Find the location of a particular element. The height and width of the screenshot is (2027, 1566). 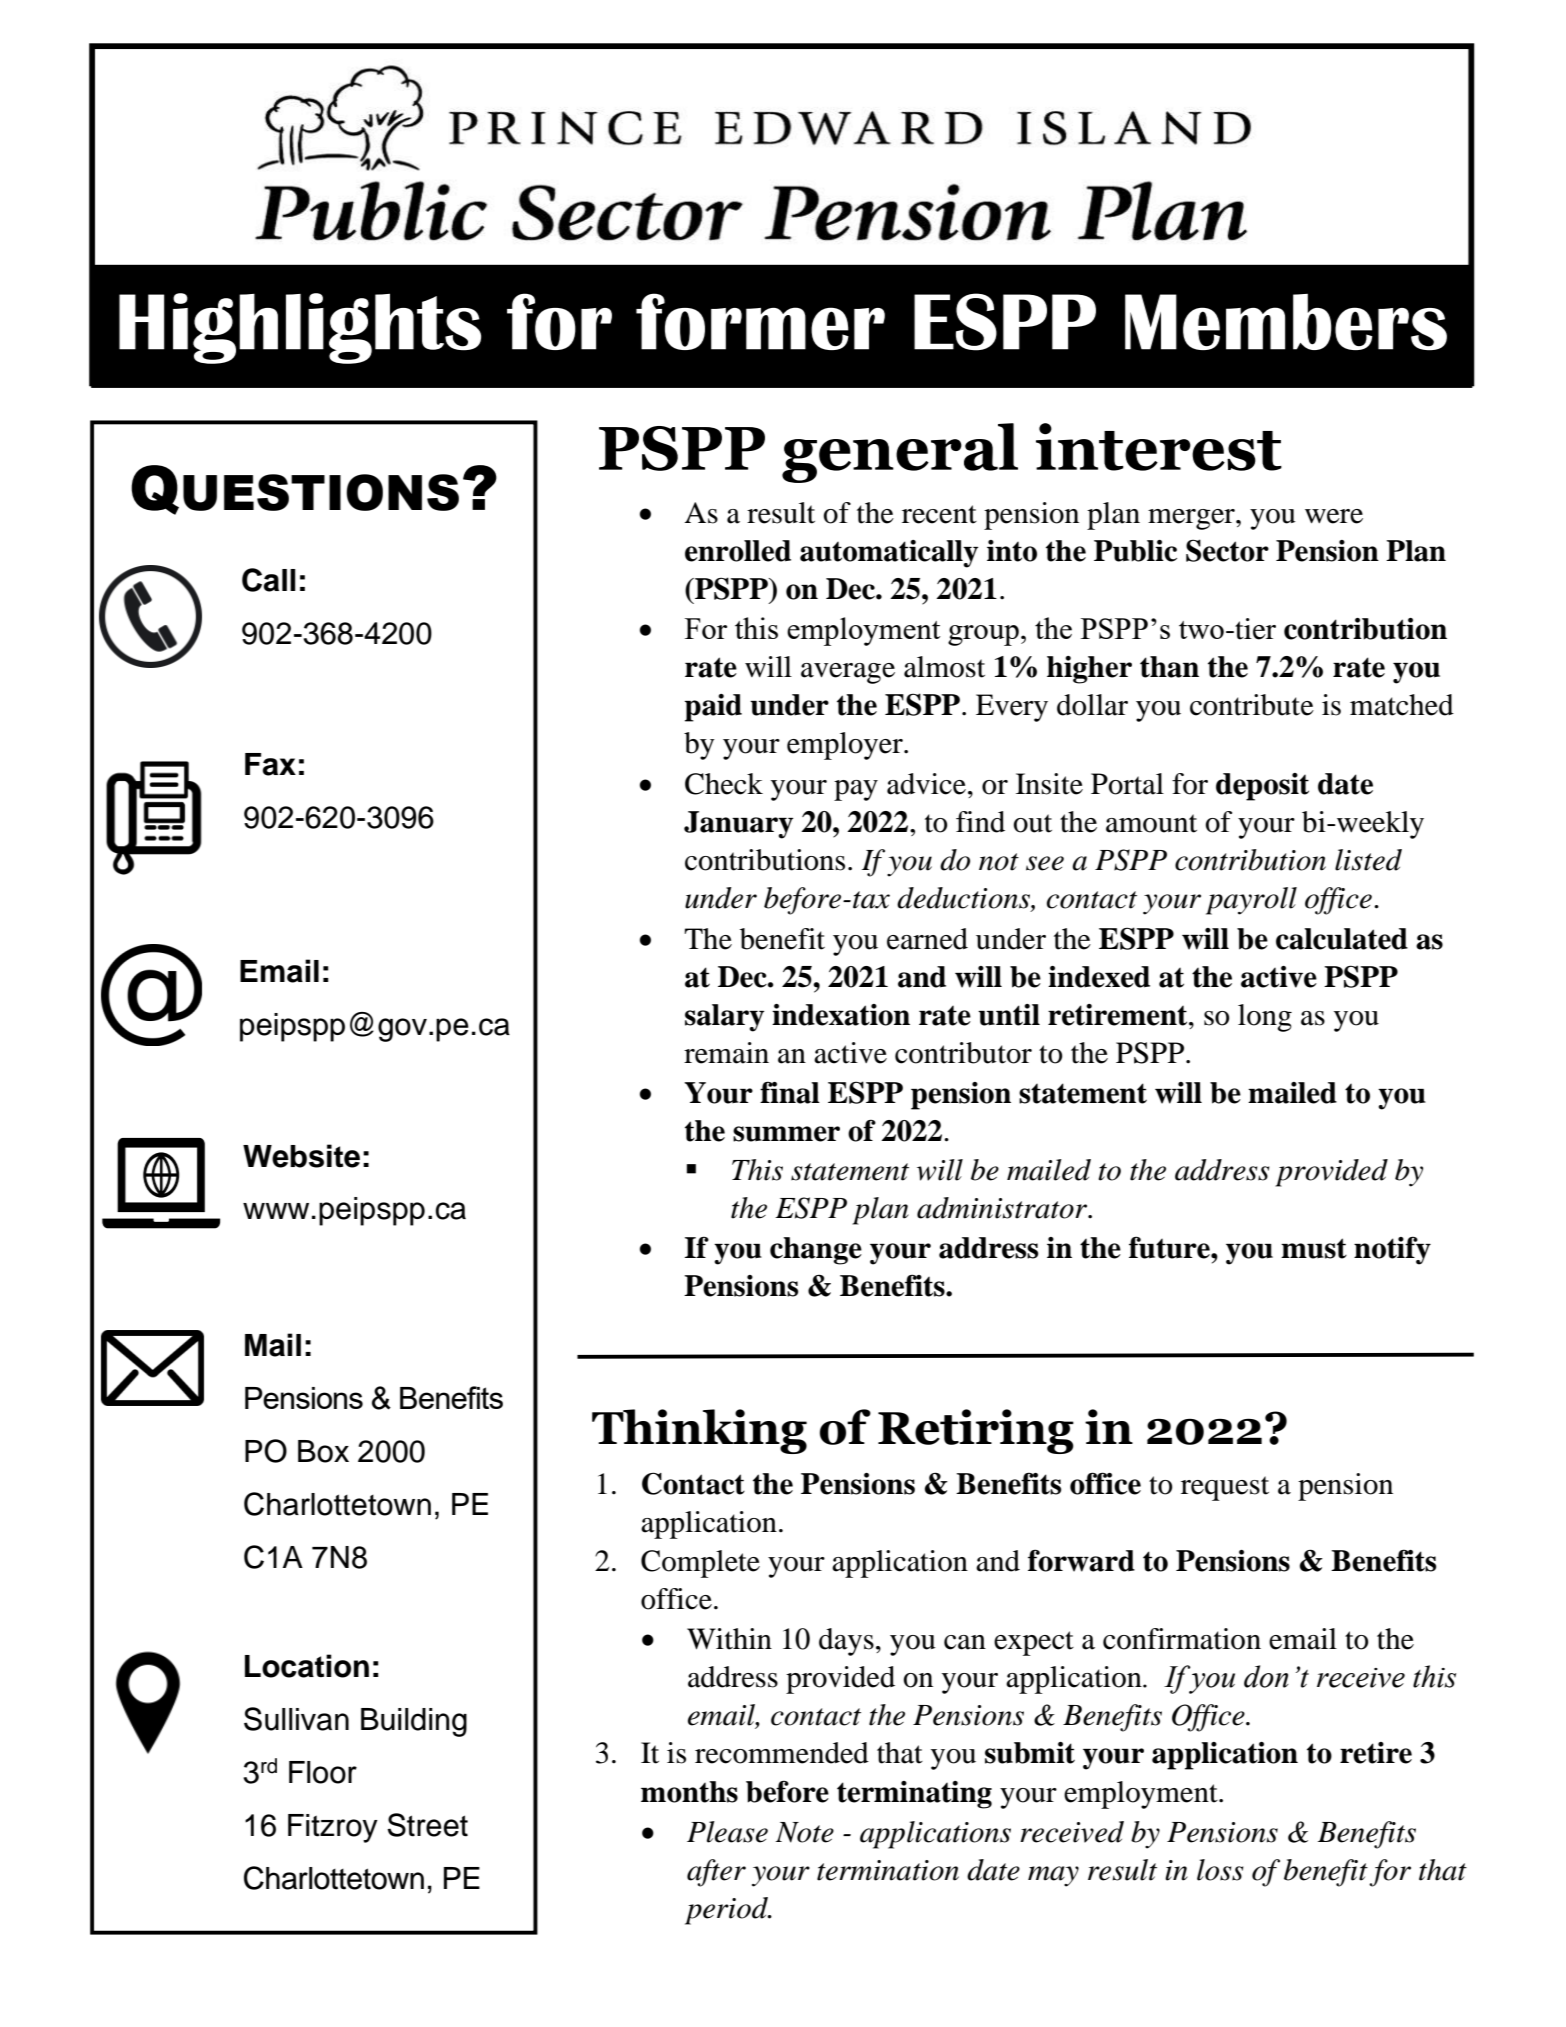

Street is located at coordinates (427, 1825).
